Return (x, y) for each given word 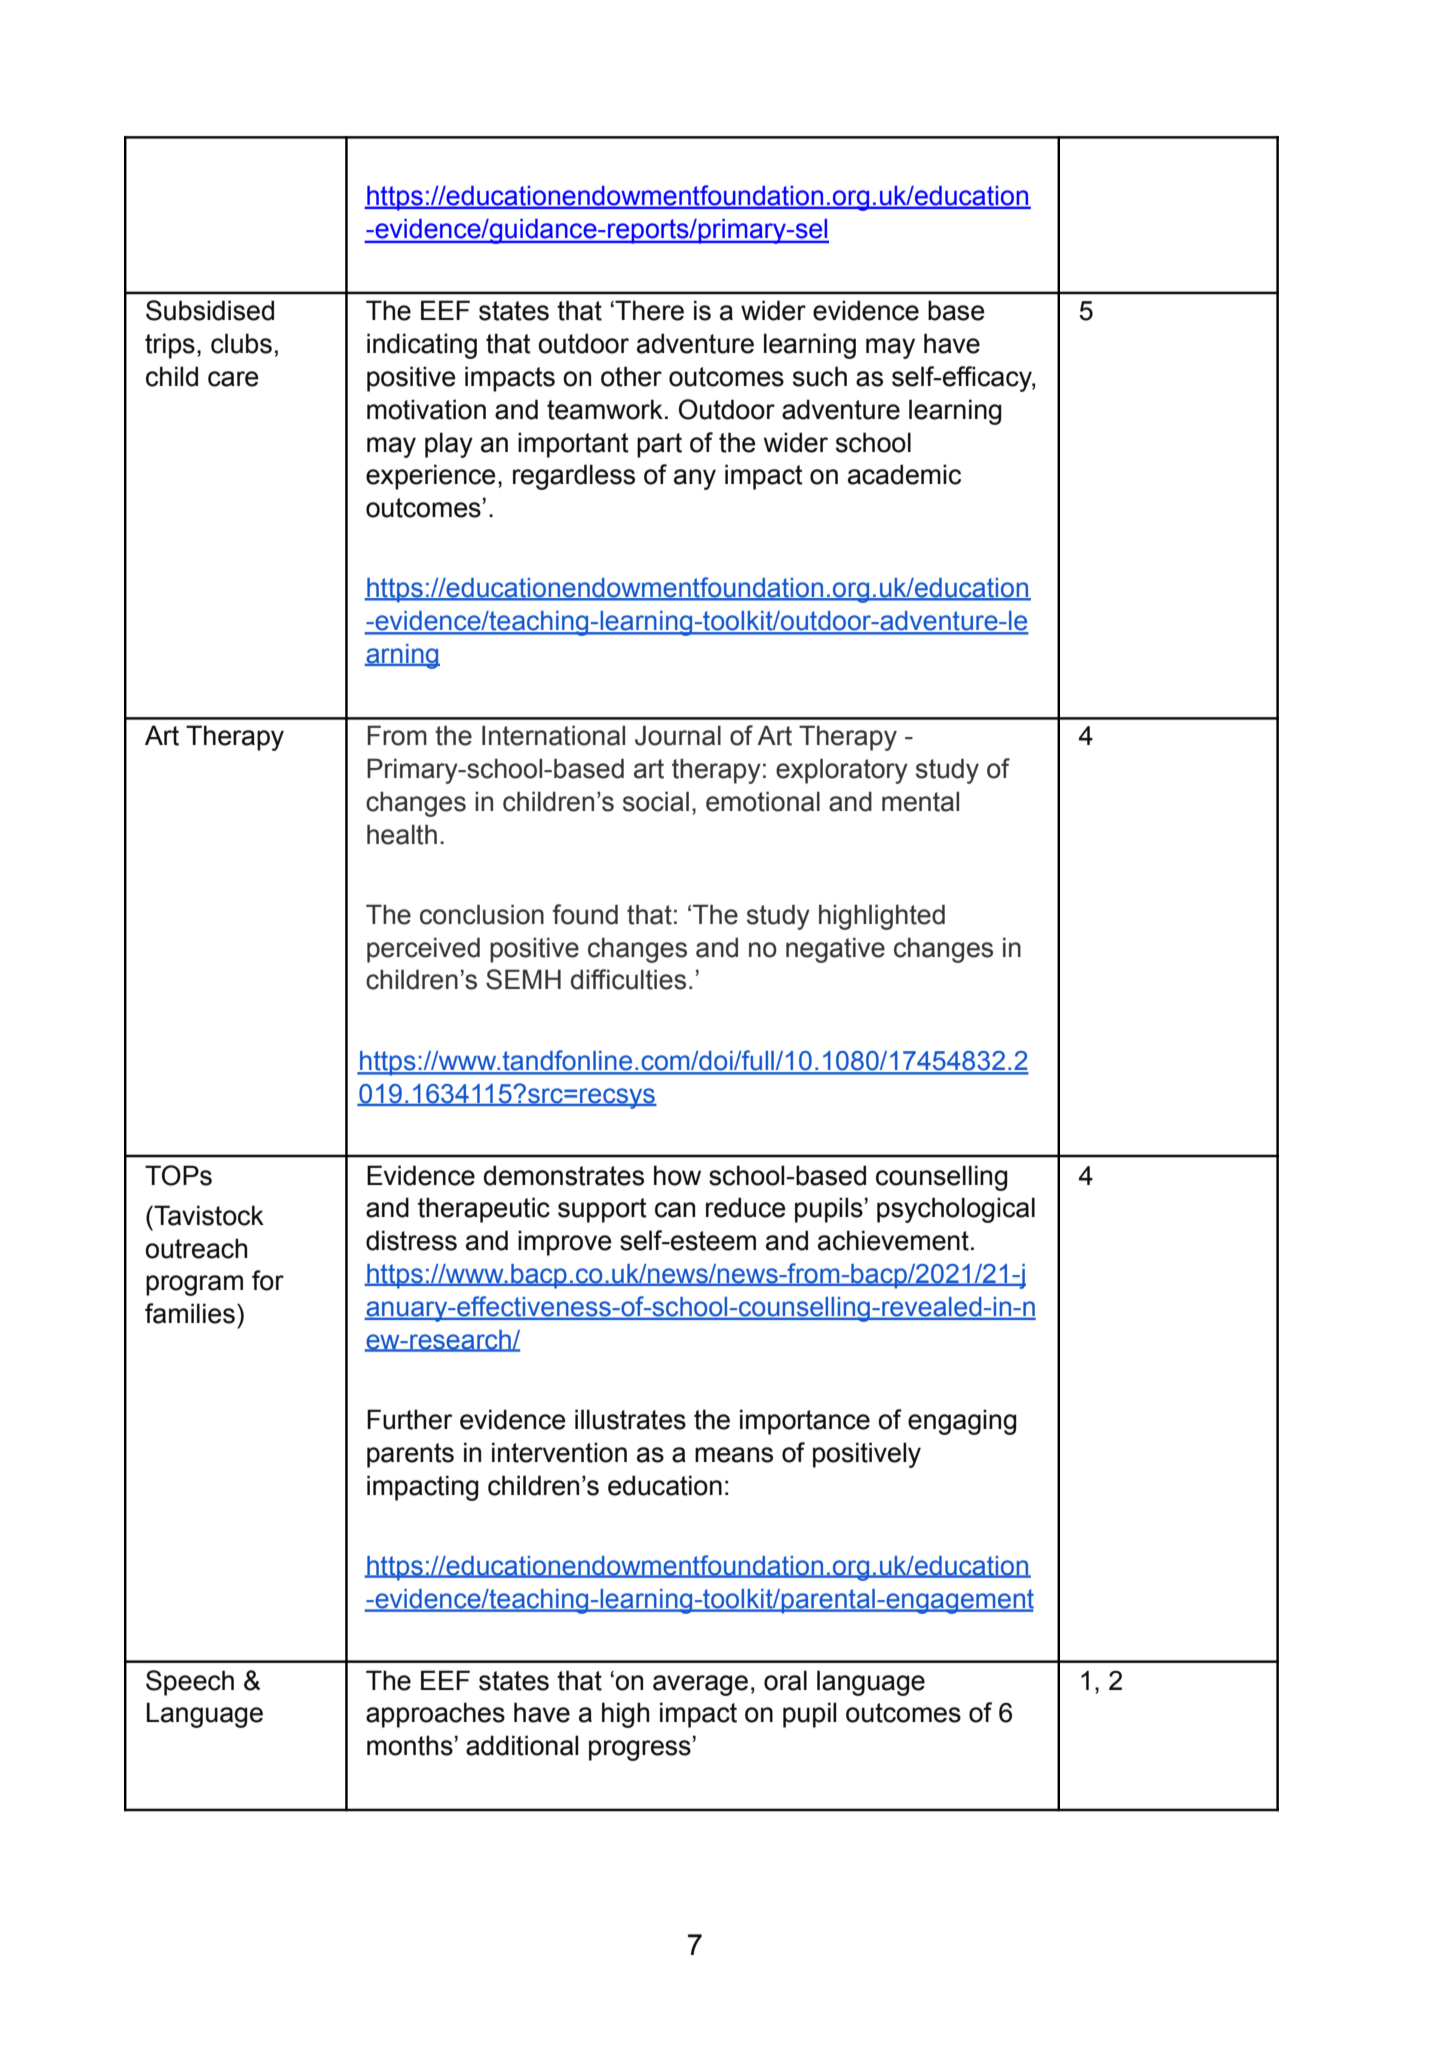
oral (785, 1680)
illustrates (630, 1419)
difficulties (628, 979)
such (820, 376)
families (190, 1313)
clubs (241, 343)
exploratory (842, 771)
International (553, 735)
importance (805, 1422)
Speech (190, 1683)
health (402, 834)
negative (835, 950)
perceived (423, 950)
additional (522, 1745)
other (631, 376)
